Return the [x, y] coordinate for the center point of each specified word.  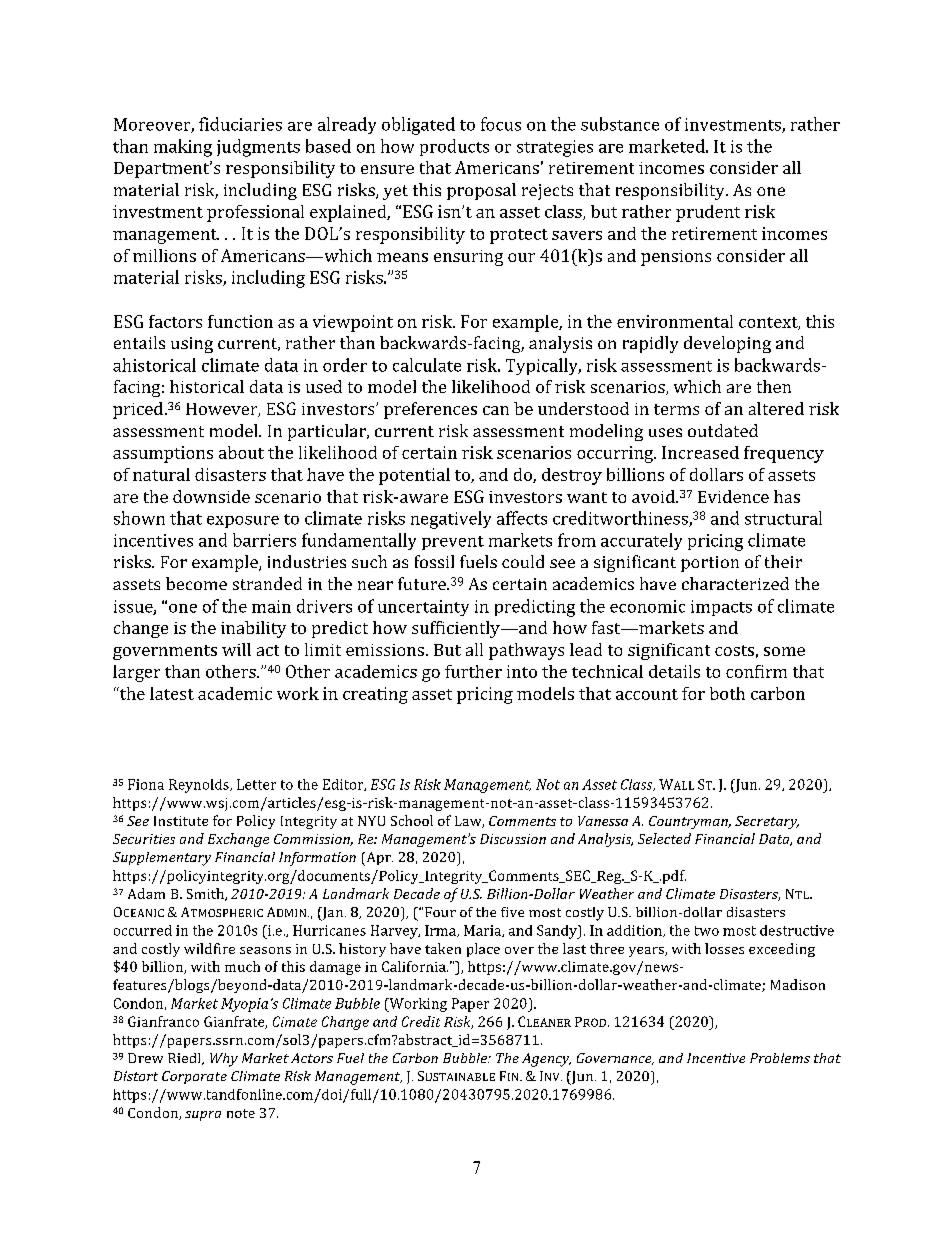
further [473, 671]
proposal [481, 191]
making [183, 148]
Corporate [194, 1077]
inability [253, 629]
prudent [708, 213]
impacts [721, 608]
